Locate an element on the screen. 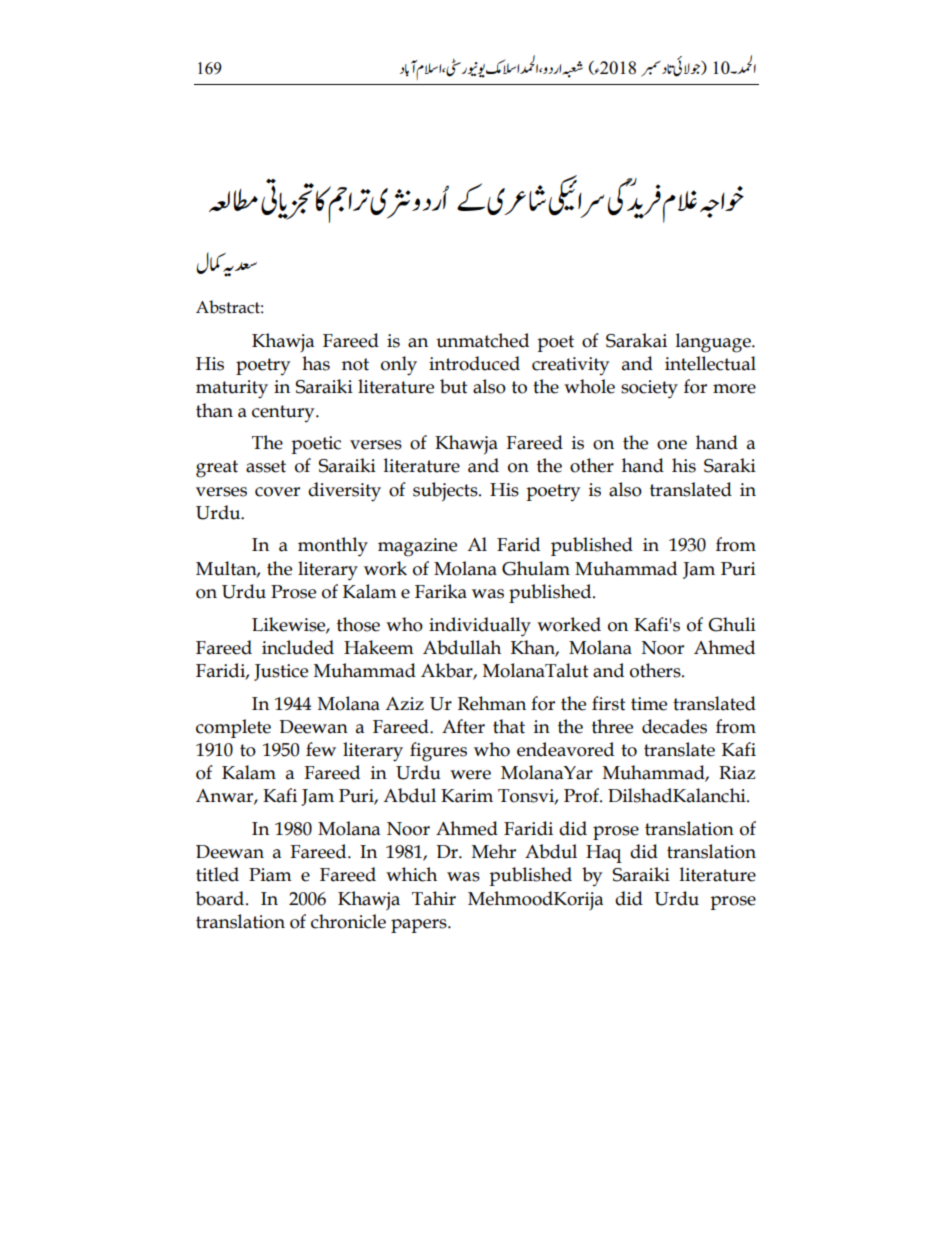 The height and width of the screenshot is (1233, 952). Tahir is located at coordinates (434, 898).
